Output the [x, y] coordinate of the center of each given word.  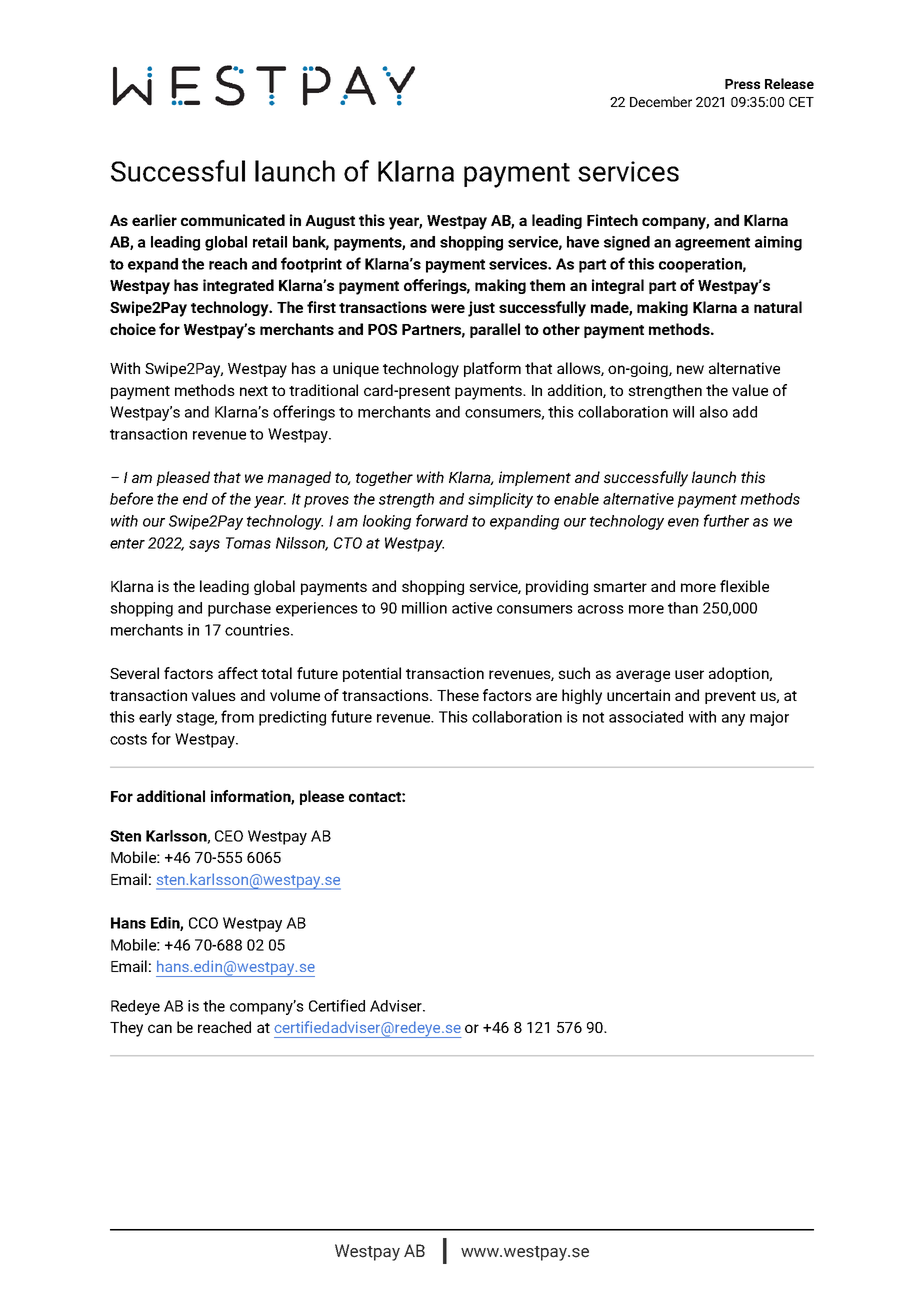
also [714, 412]
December [661, 101]
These [458, 695]
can [160, 1028]
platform [492, 369]
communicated [233, 220]
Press [742, 84]
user [689, 674]
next [254, 391]
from [237, 716]
